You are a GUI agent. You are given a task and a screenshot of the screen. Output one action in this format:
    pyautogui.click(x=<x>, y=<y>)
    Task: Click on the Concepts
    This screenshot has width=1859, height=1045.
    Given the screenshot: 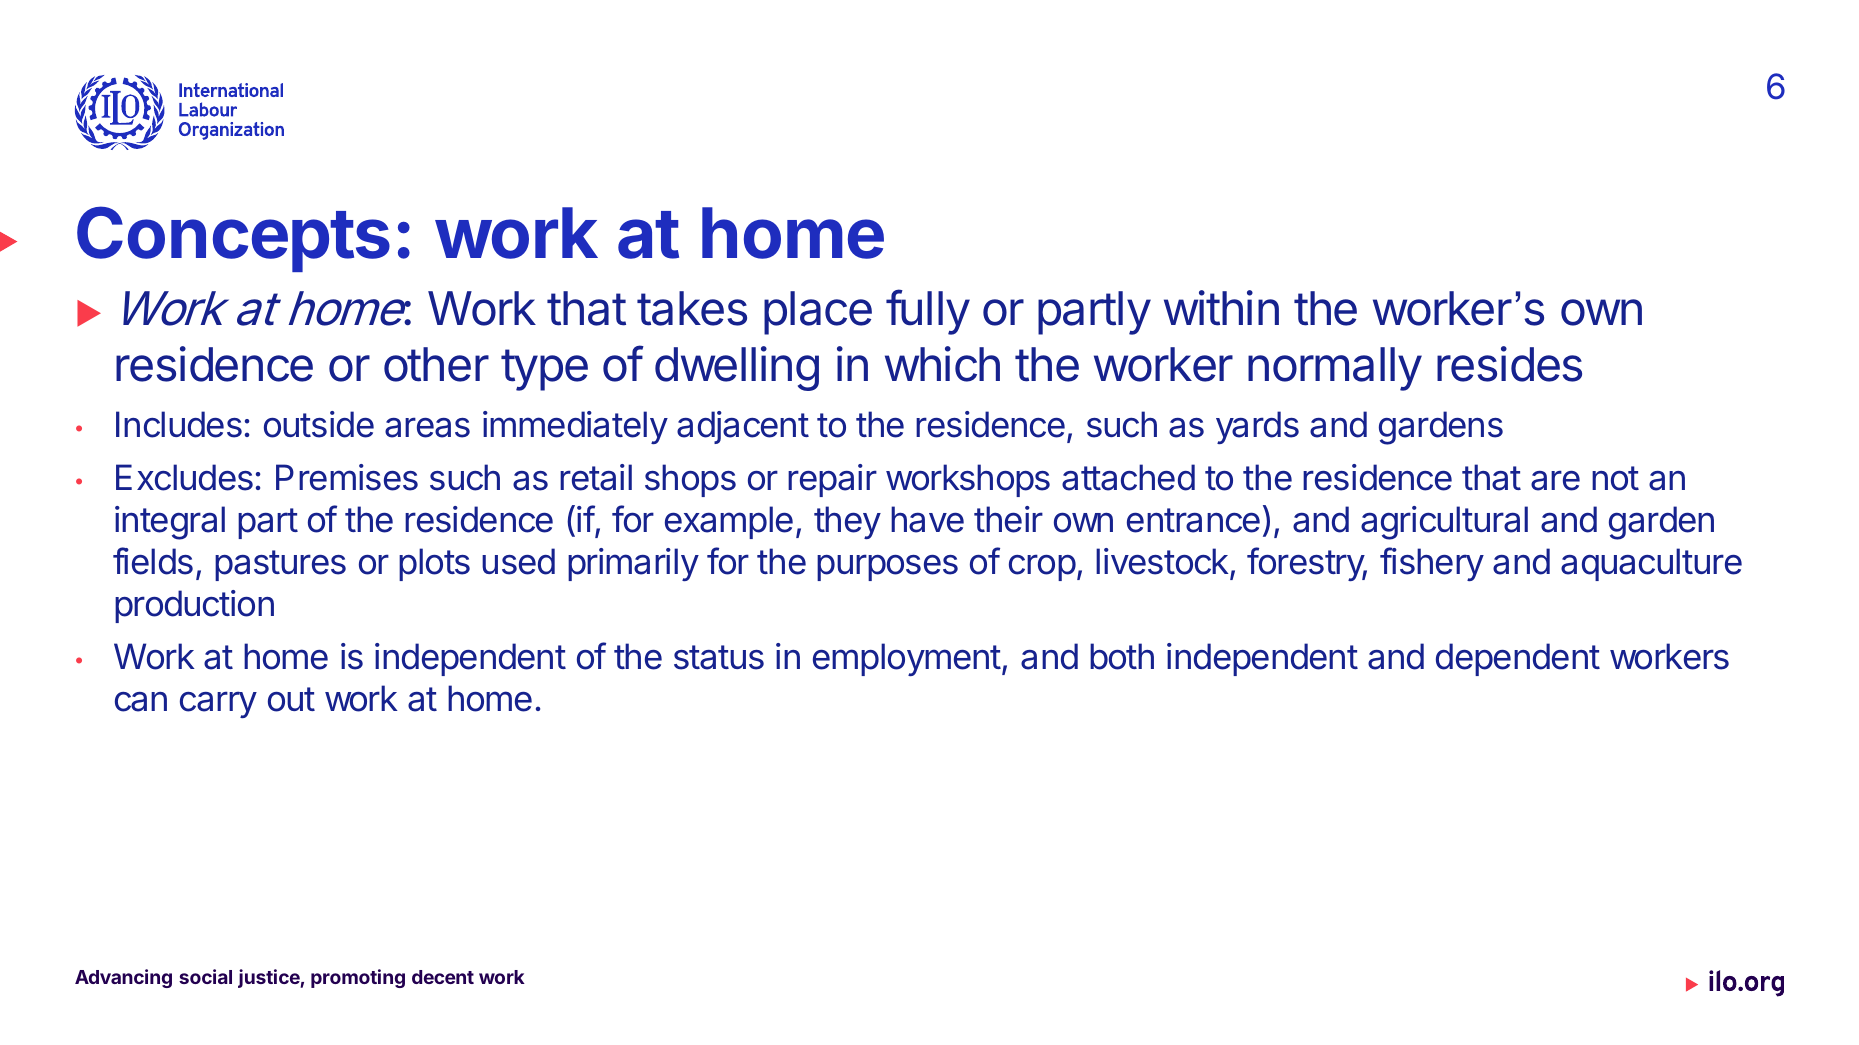 What is the action you would take?
    pyautogui.click(x=233, y=239)
